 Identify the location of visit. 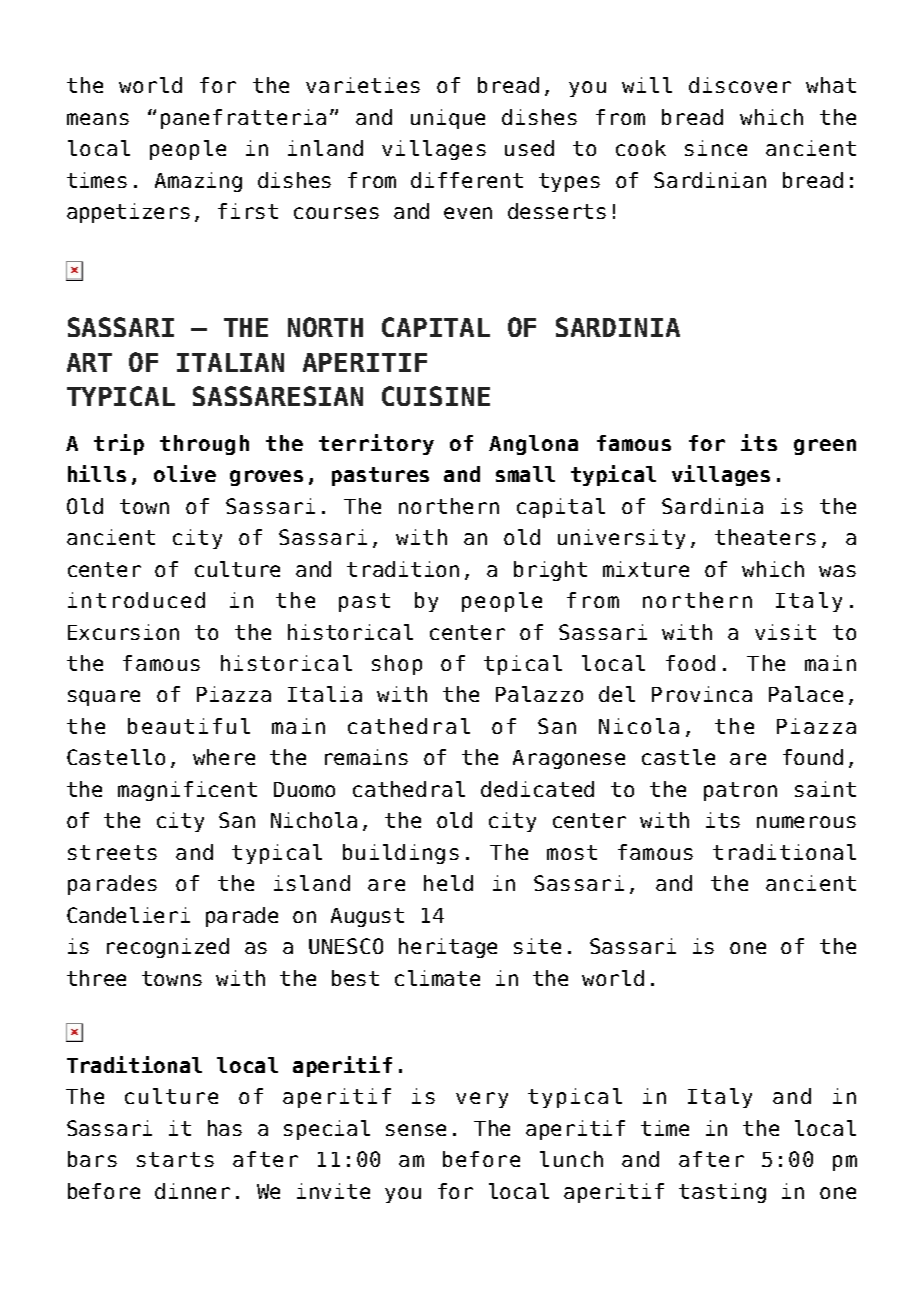
(785, 632).
